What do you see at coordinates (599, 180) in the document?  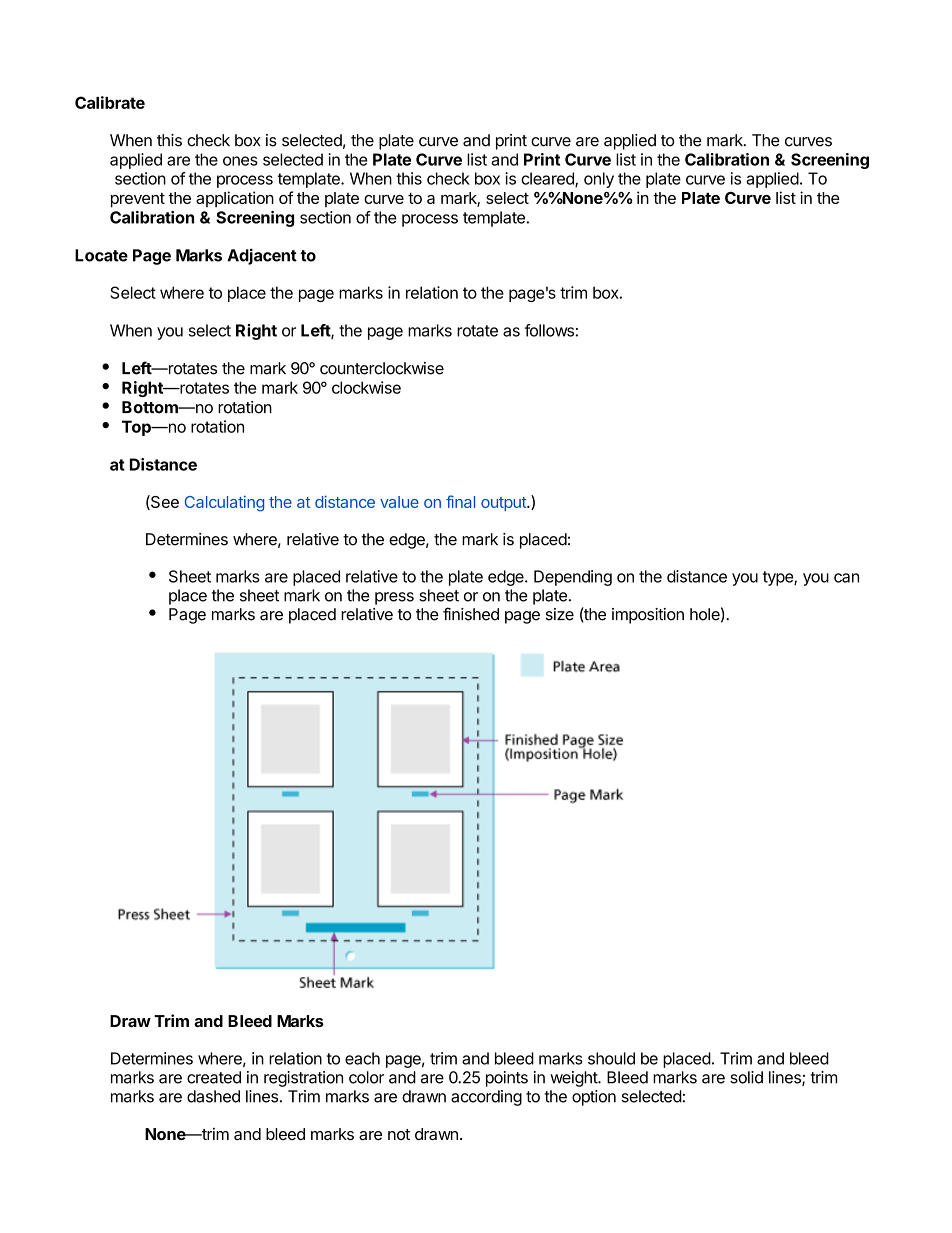 I see `only` at bounding box center [599, 180].
